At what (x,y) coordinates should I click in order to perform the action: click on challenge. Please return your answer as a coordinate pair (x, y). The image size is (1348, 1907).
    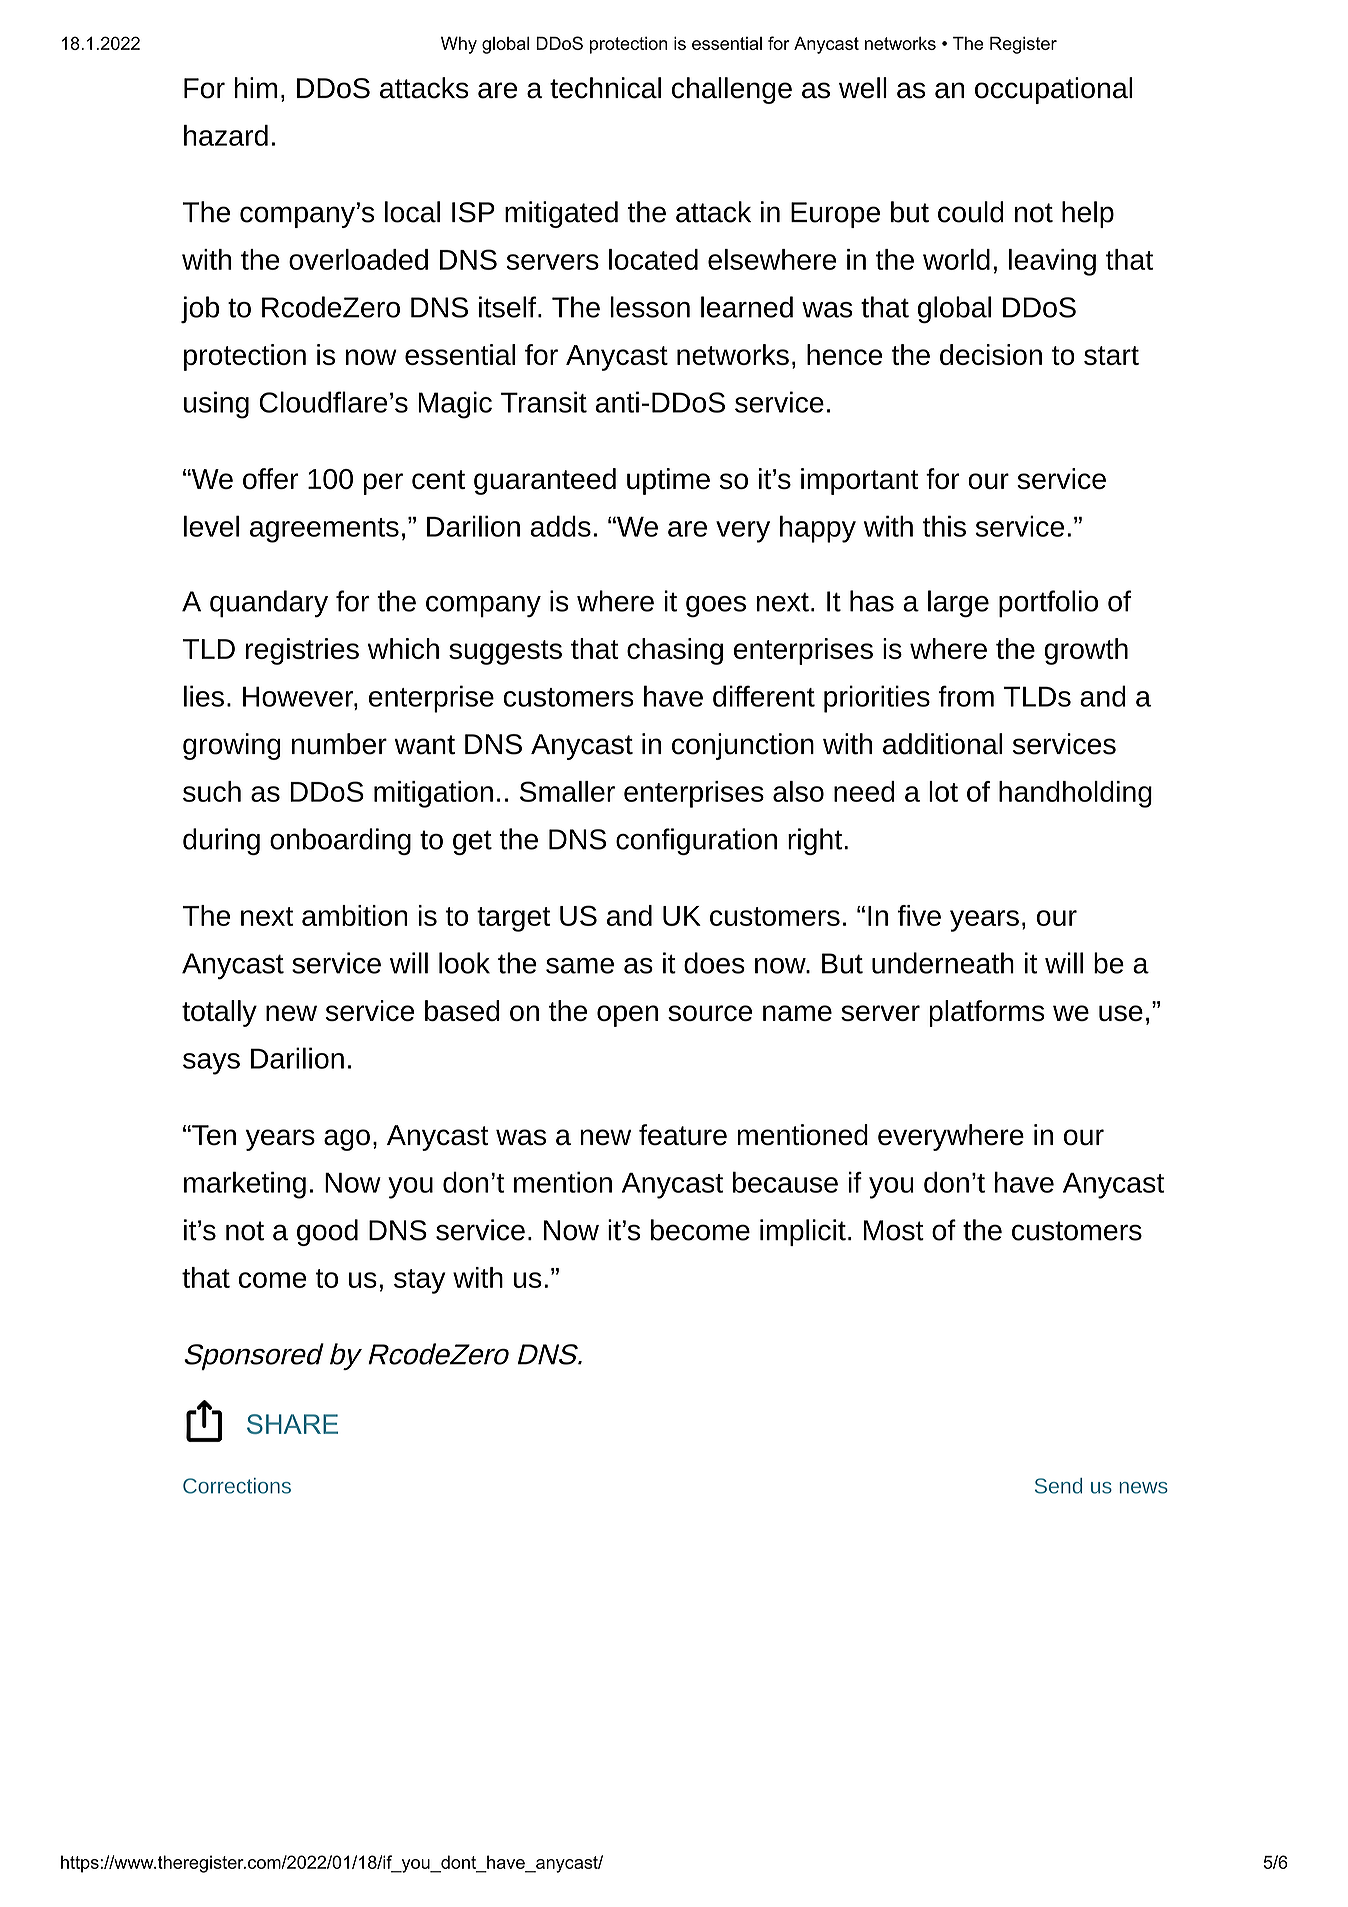
    Looking at the image, I should click on (732, 90).
